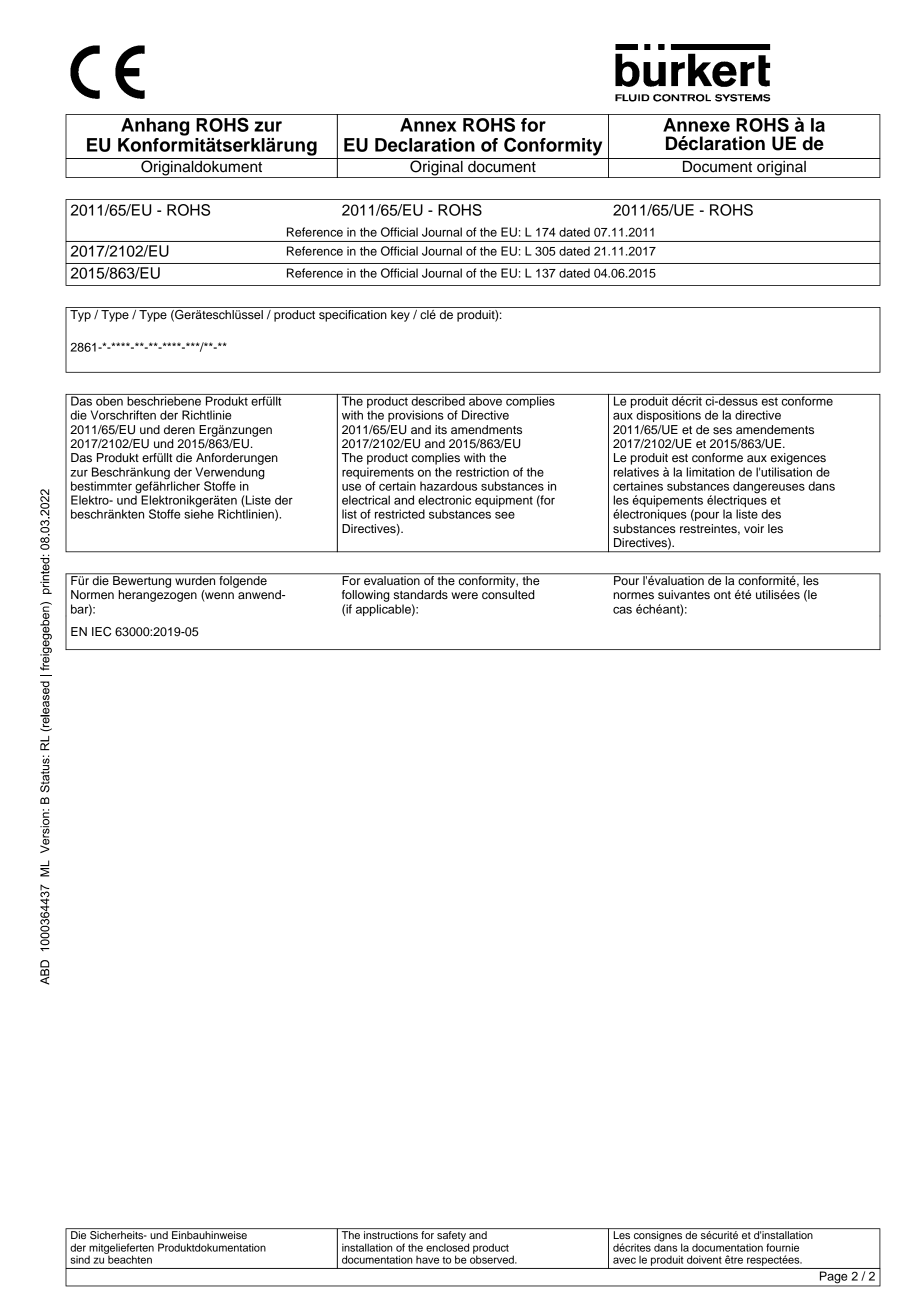 This screenshot has width=924, height=1308. What do you see at coordinates (624, 1260) in the screenshot?
I see `avec` at bounding box center [624, 1260].
